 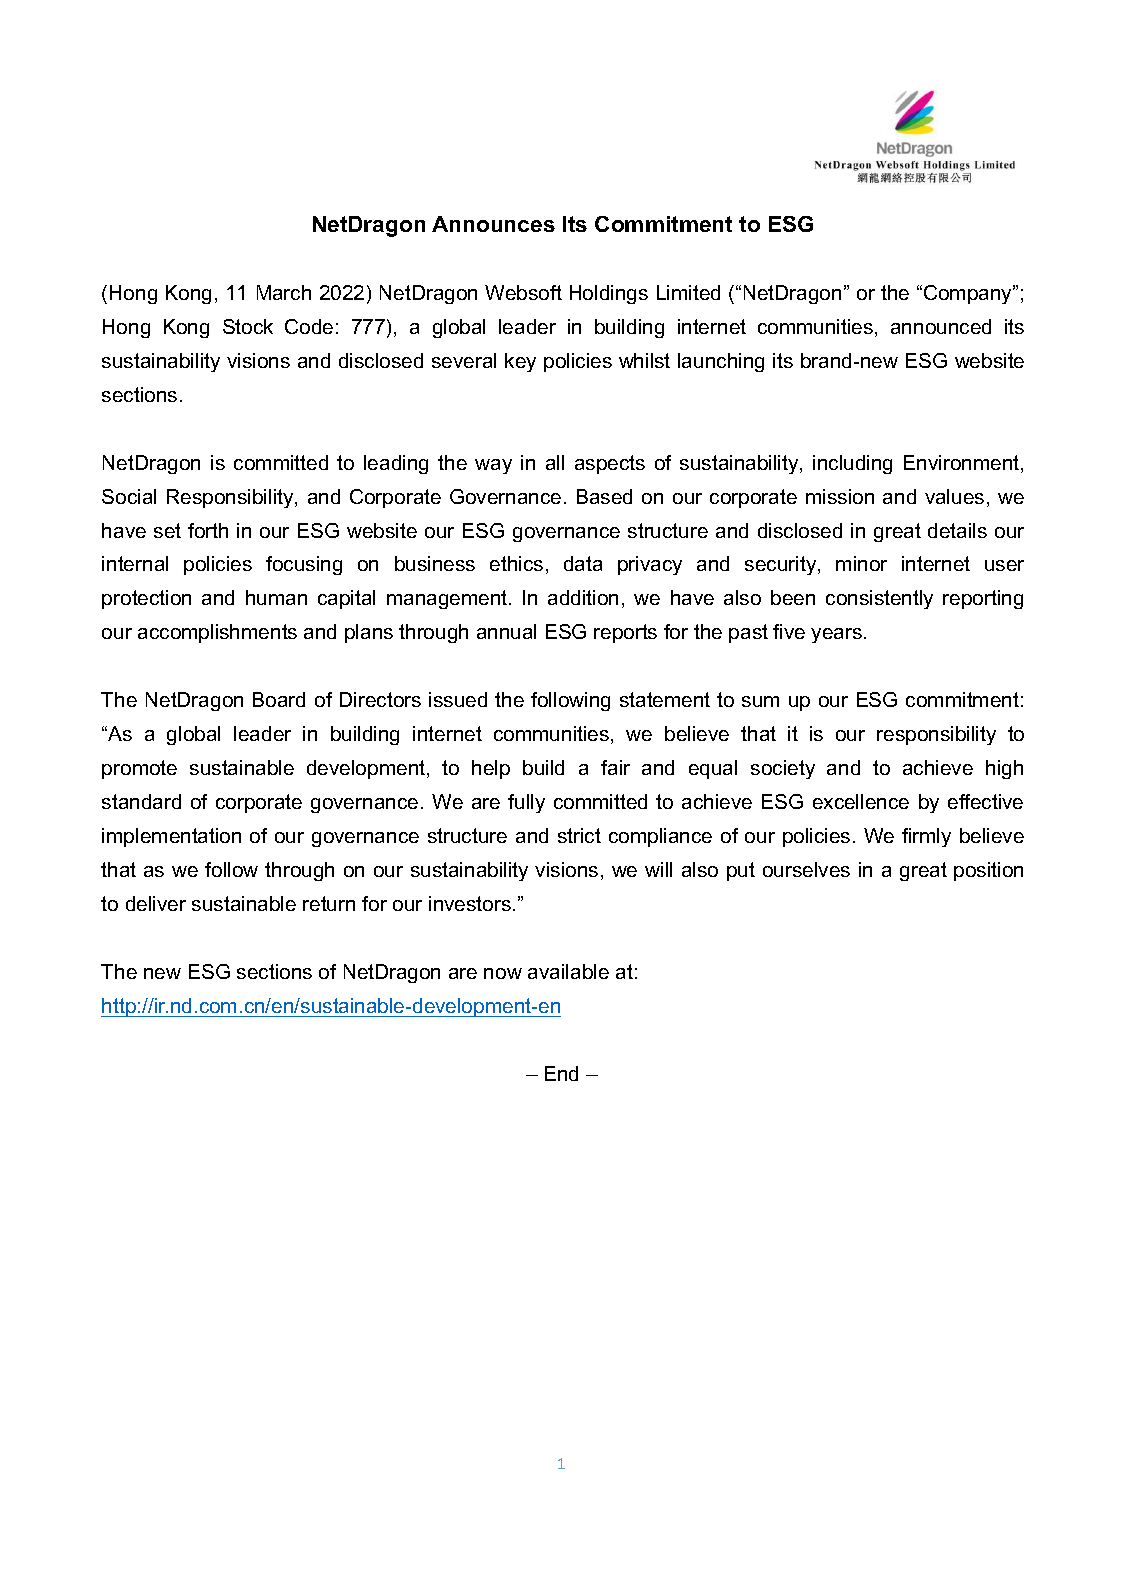 What do you see at coordinates (615, 767) in the screenshot?
I see `fair` at bounding box center [615, 767].
